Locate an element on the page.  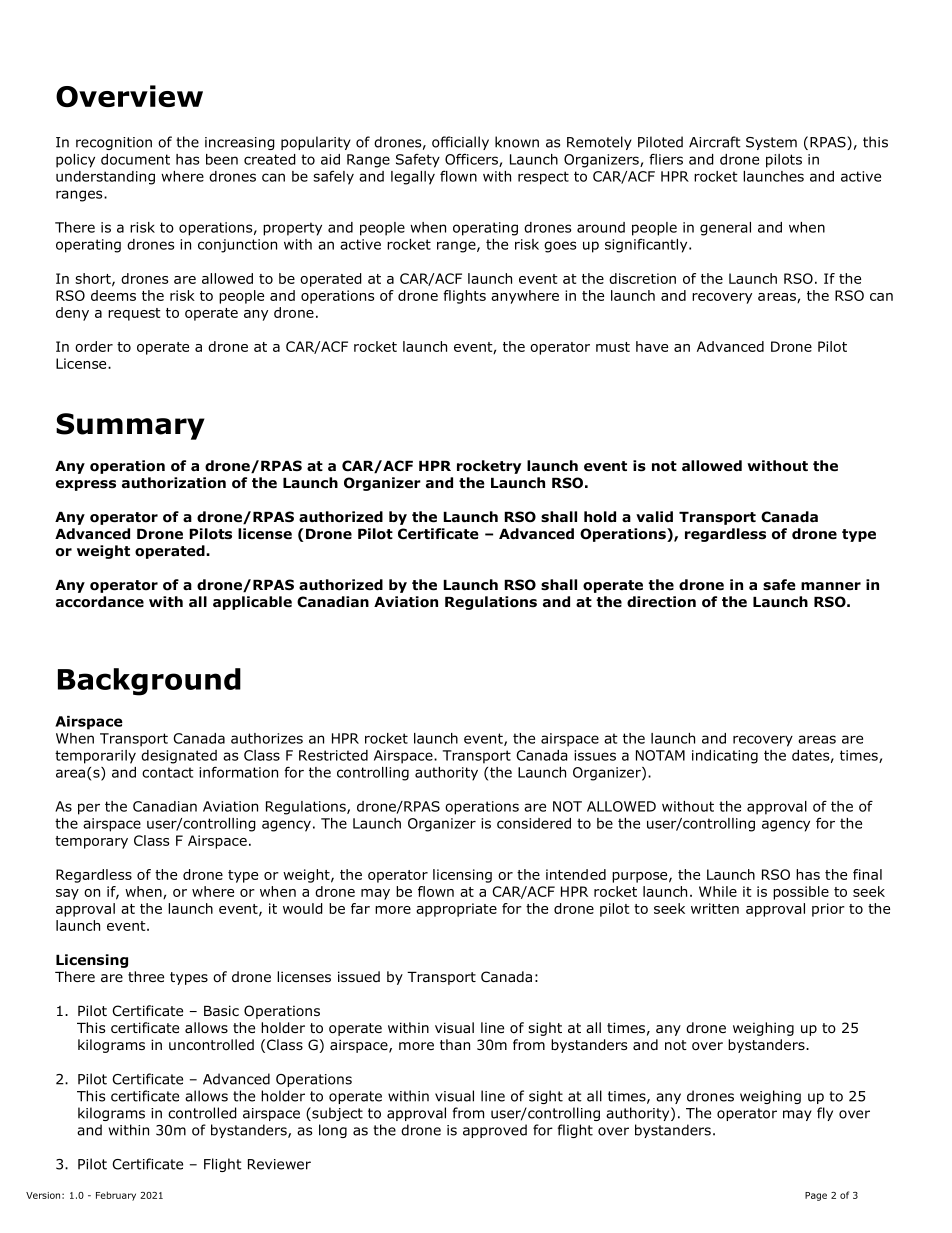
issues is located at coordinates (595, 755).
